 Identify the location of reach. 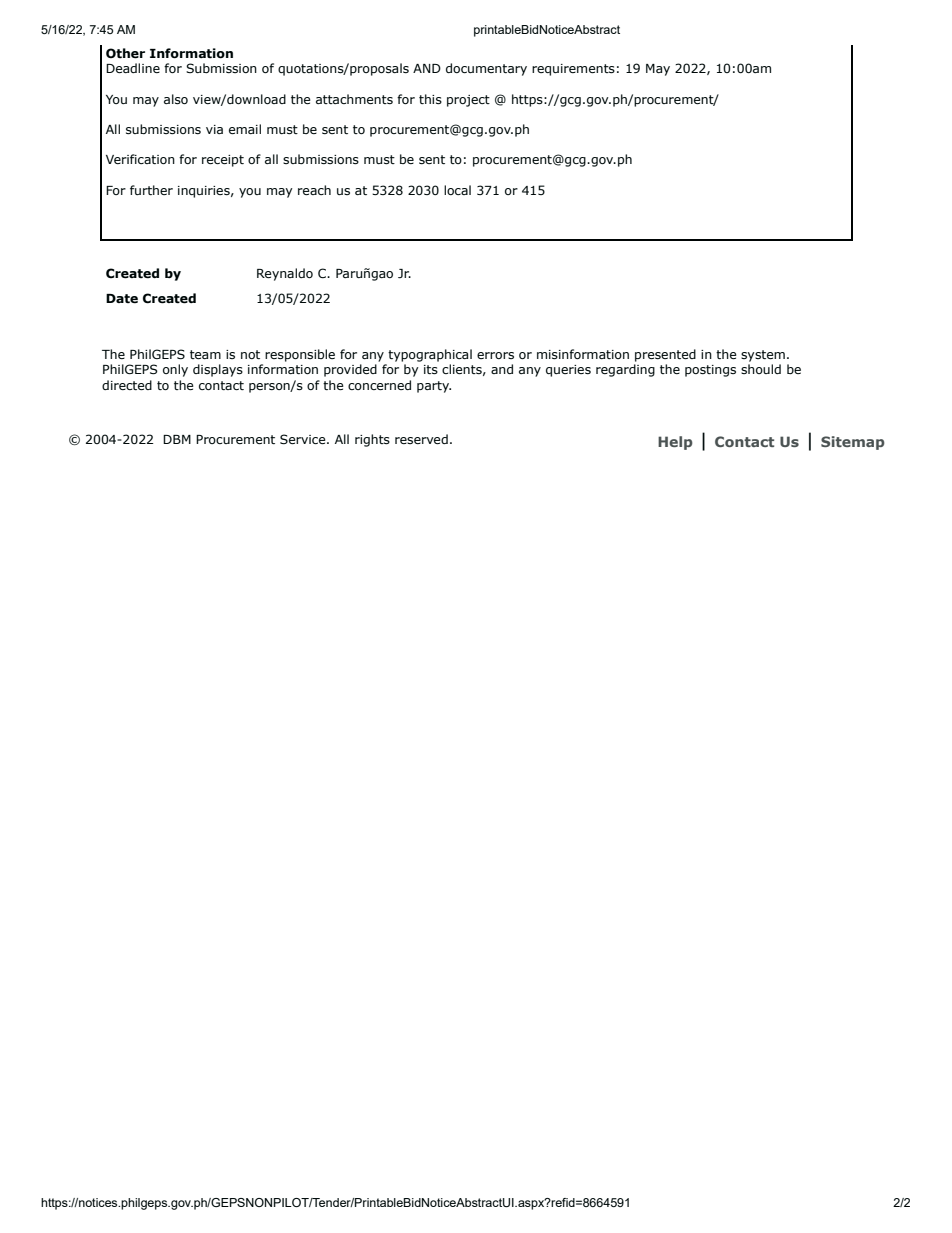
(314, 190).
